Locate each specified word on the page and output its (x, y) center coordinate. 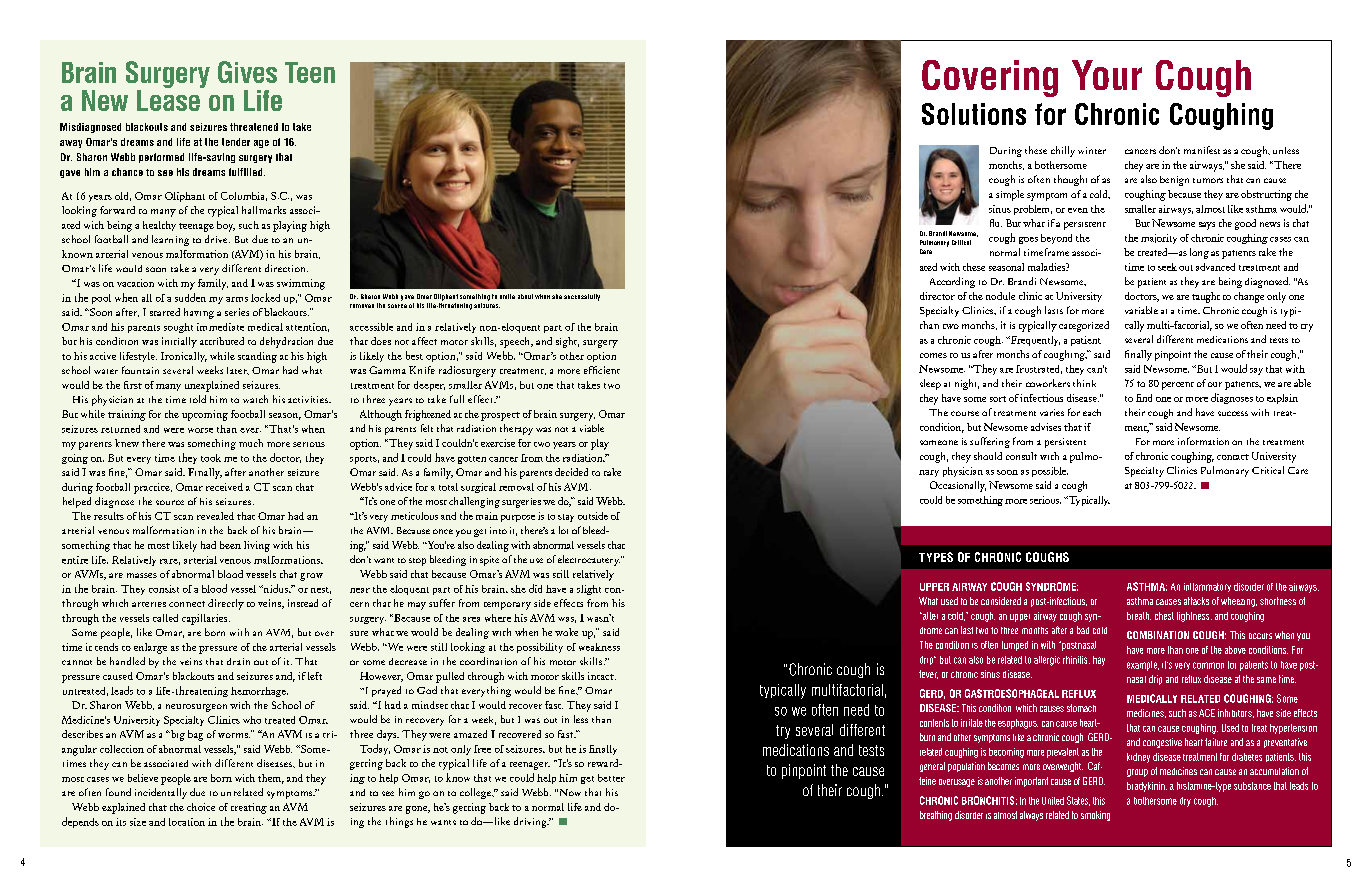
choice (201, 807)
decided (571, 472)
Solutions (974, 114)
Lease (169, 99)
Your (1107, 75)
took (211, 458)
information (1203, 441)
